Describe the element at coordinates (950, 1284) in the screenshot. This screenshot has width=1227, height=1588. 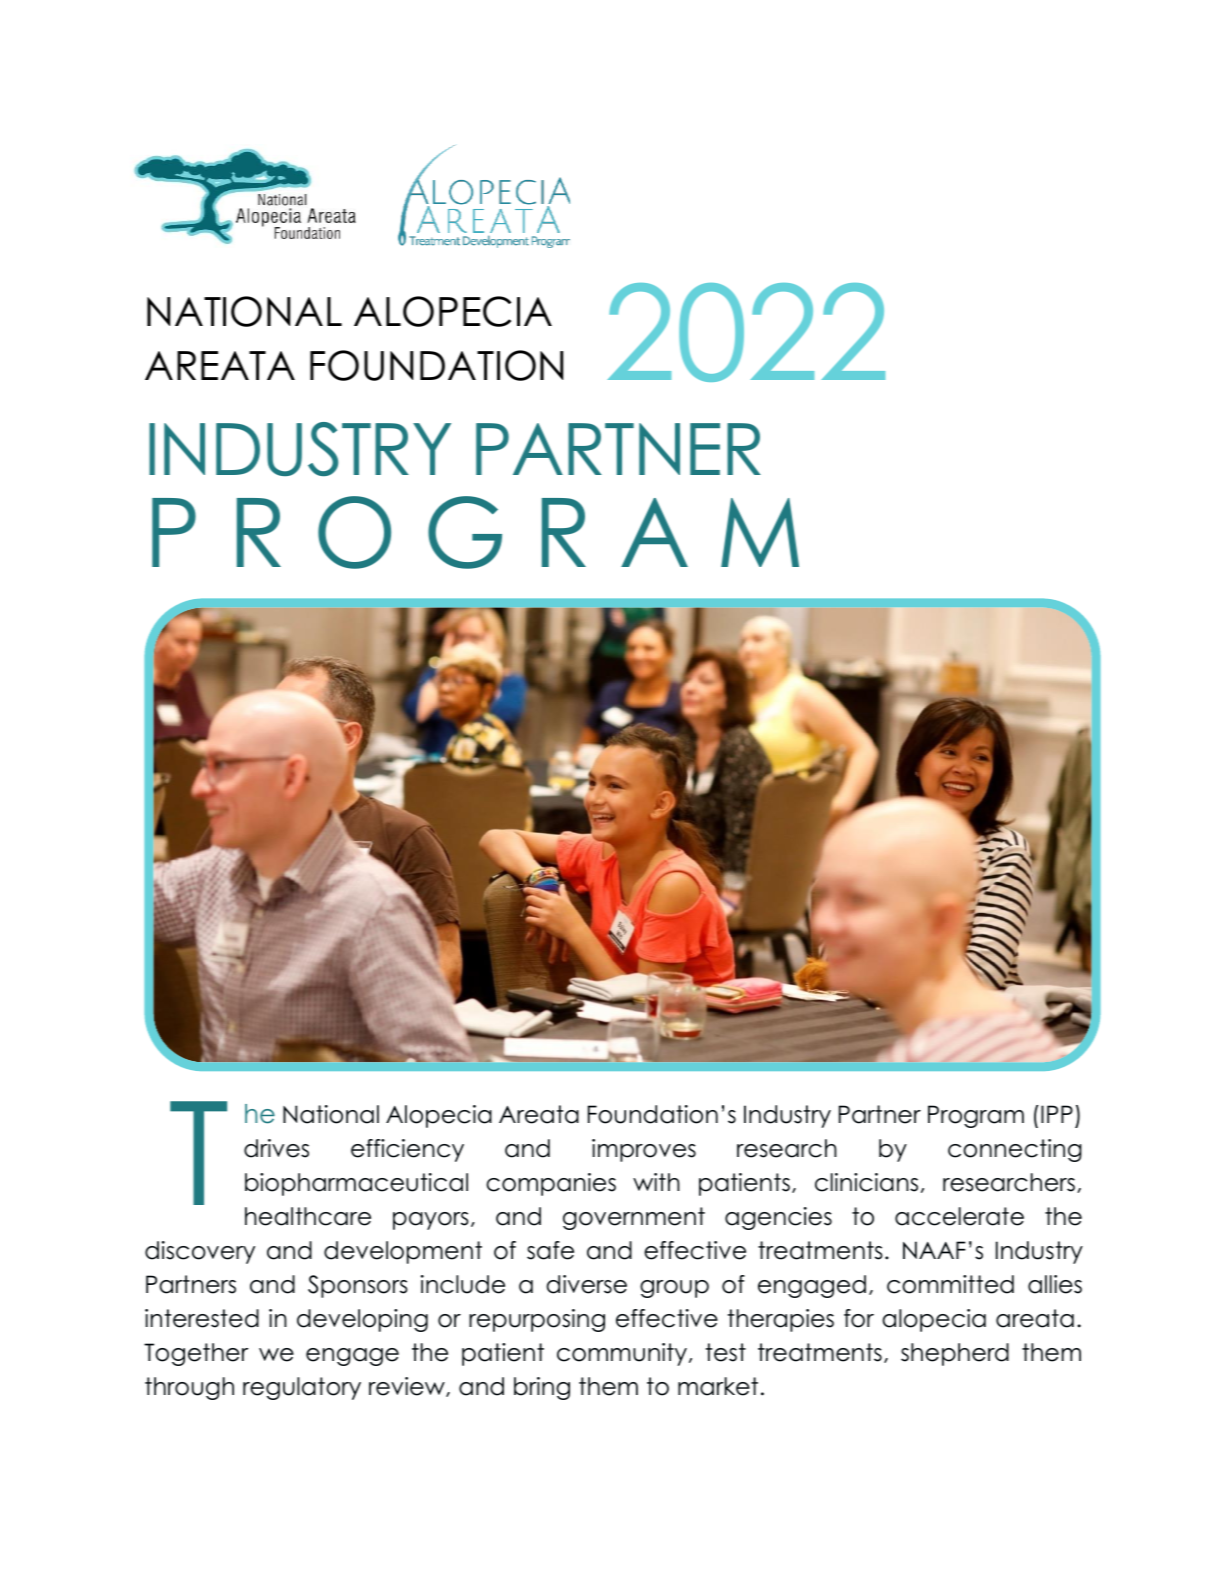
I see `committed` at that location.
